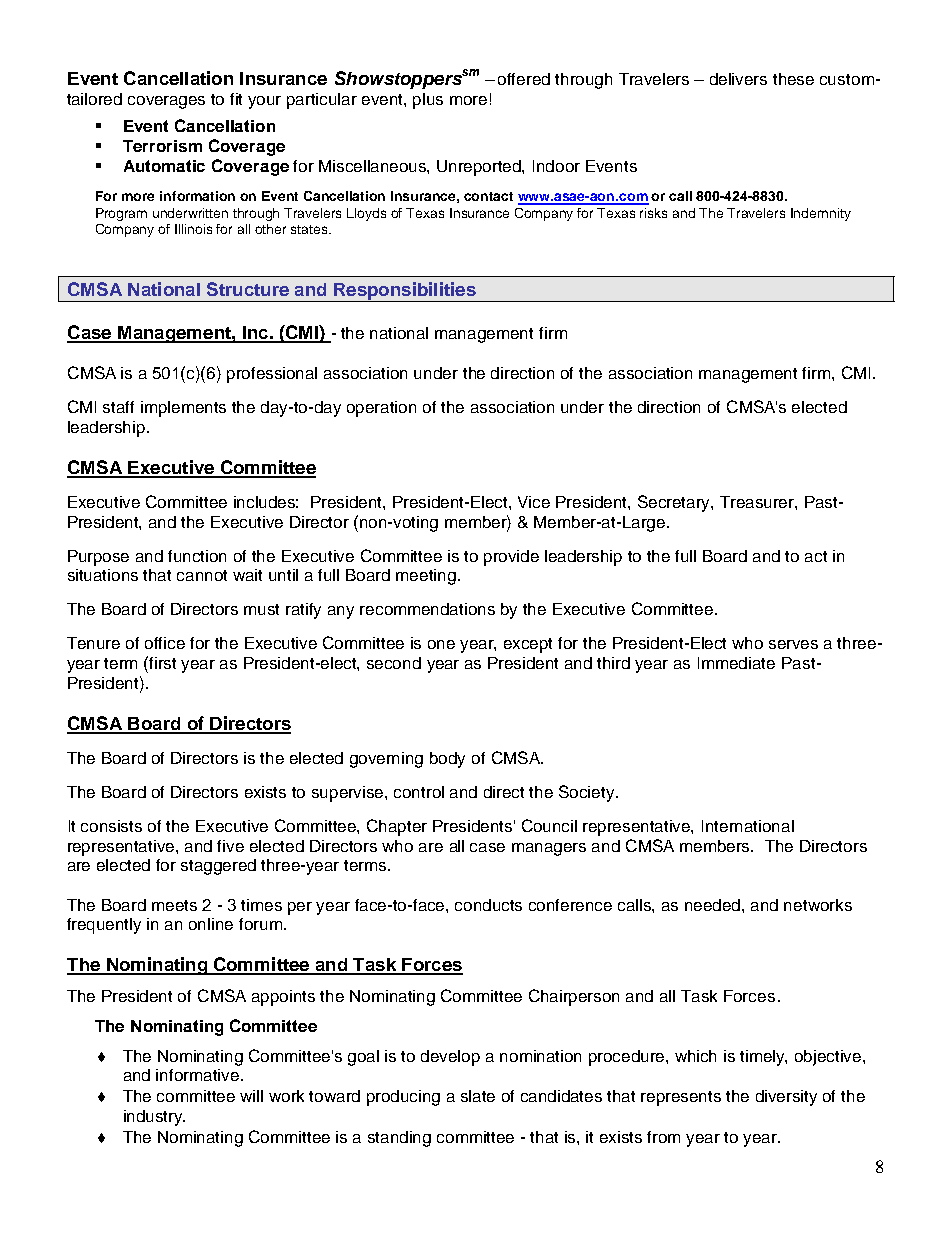 The height and width of the document is (1233, 952). What do you see at coordinates (447, 760) in the document?
I see `body` at bounding box center [447, 760].
